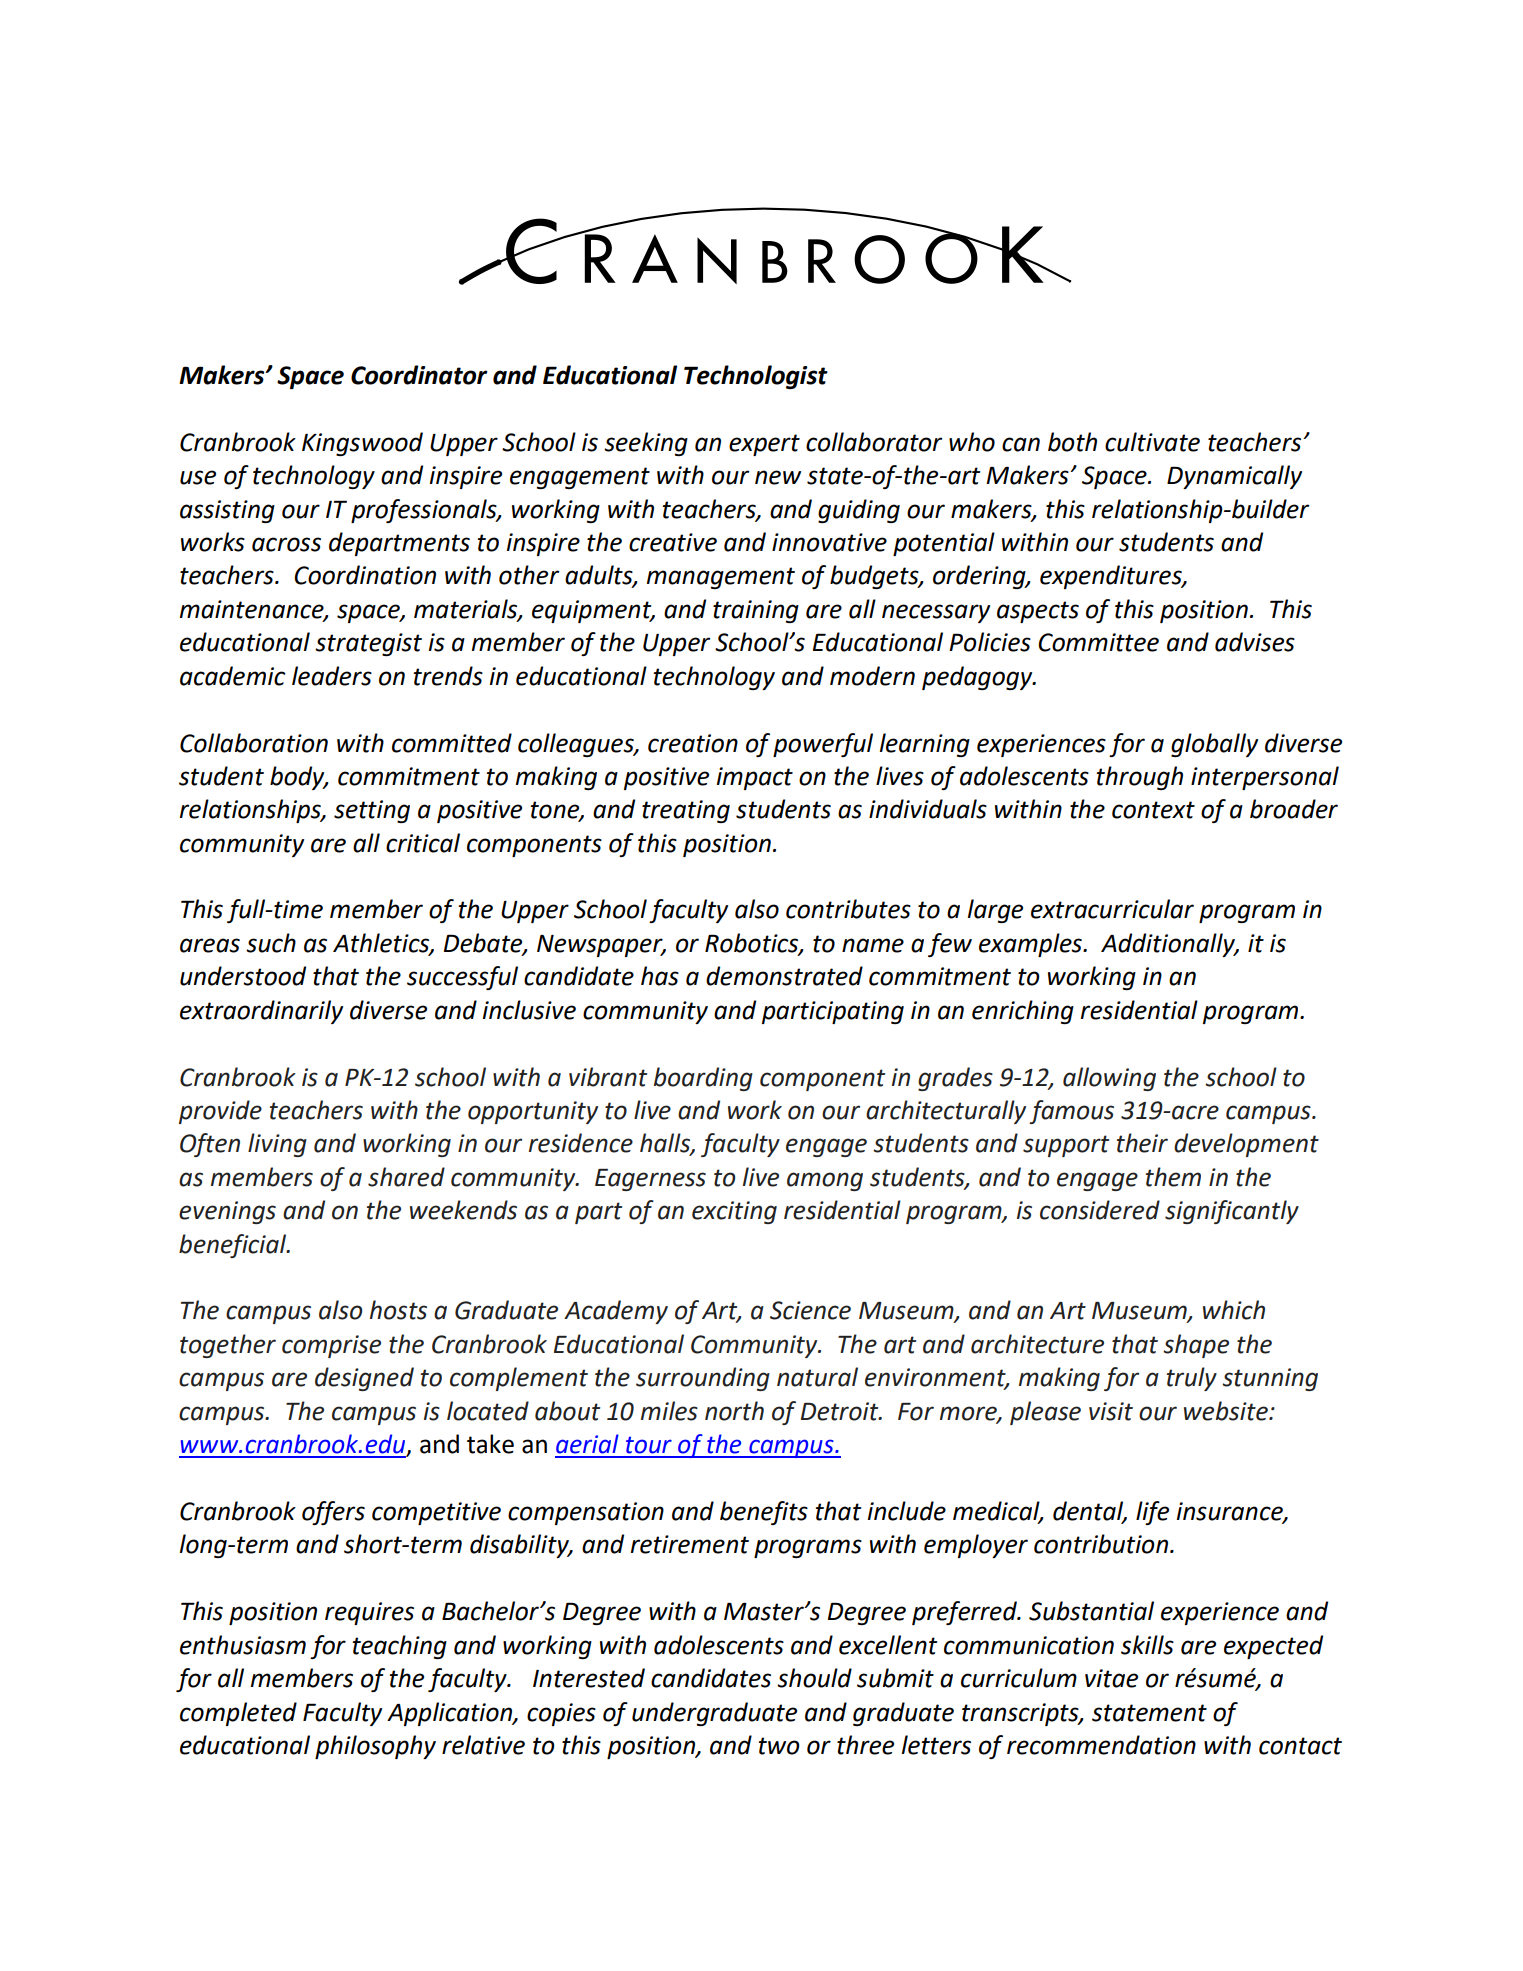 Image resolution: width=1523 pixels, height=1971 pixels. What do you see at coordinates (779, 1746) in the image?
I see `two` at bounding box center [779, 1746].
